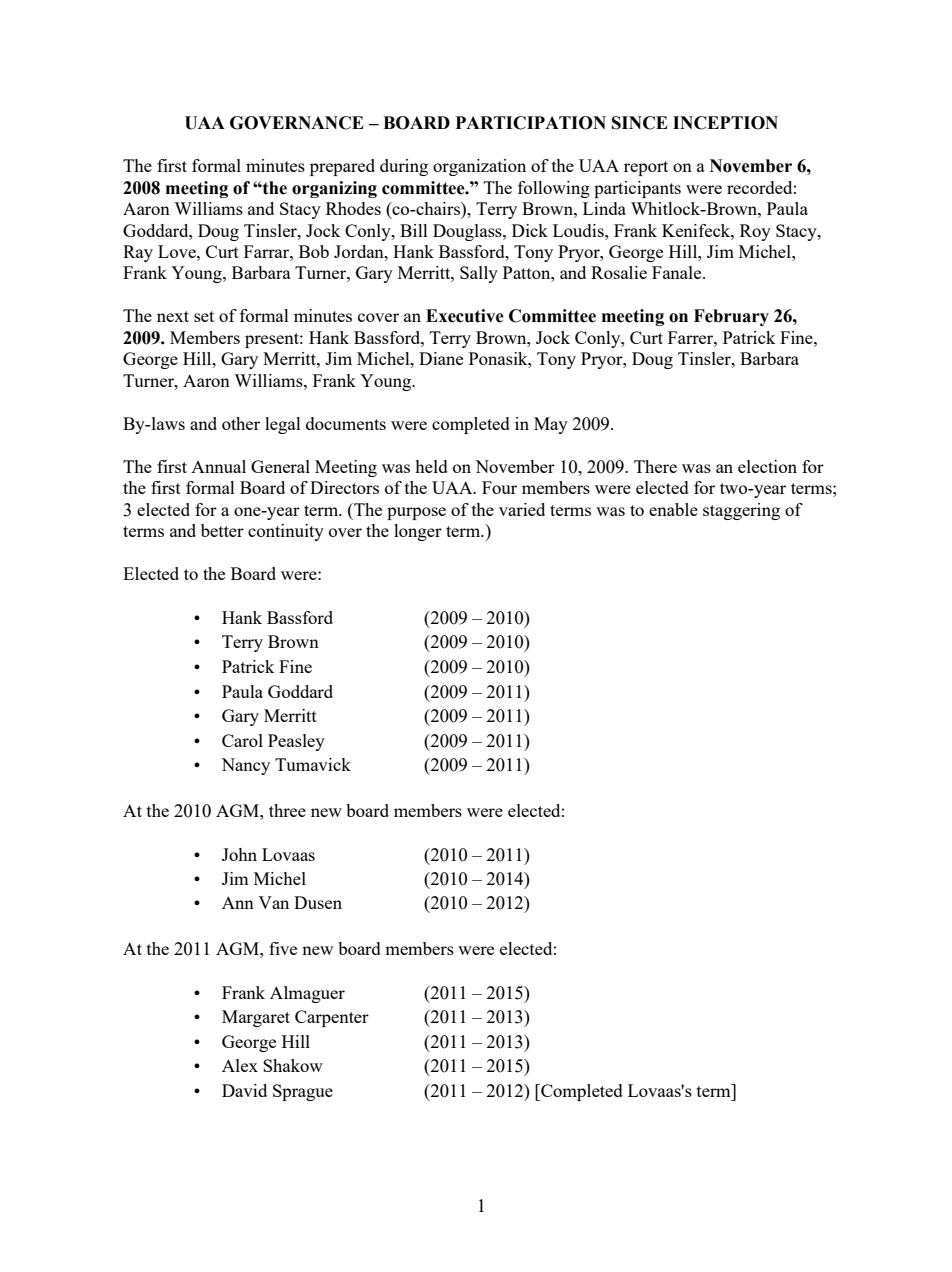 The image size is (952, 1272). Describe the element at coordinates (479, 167) in the image. I see `organization` at that location.
